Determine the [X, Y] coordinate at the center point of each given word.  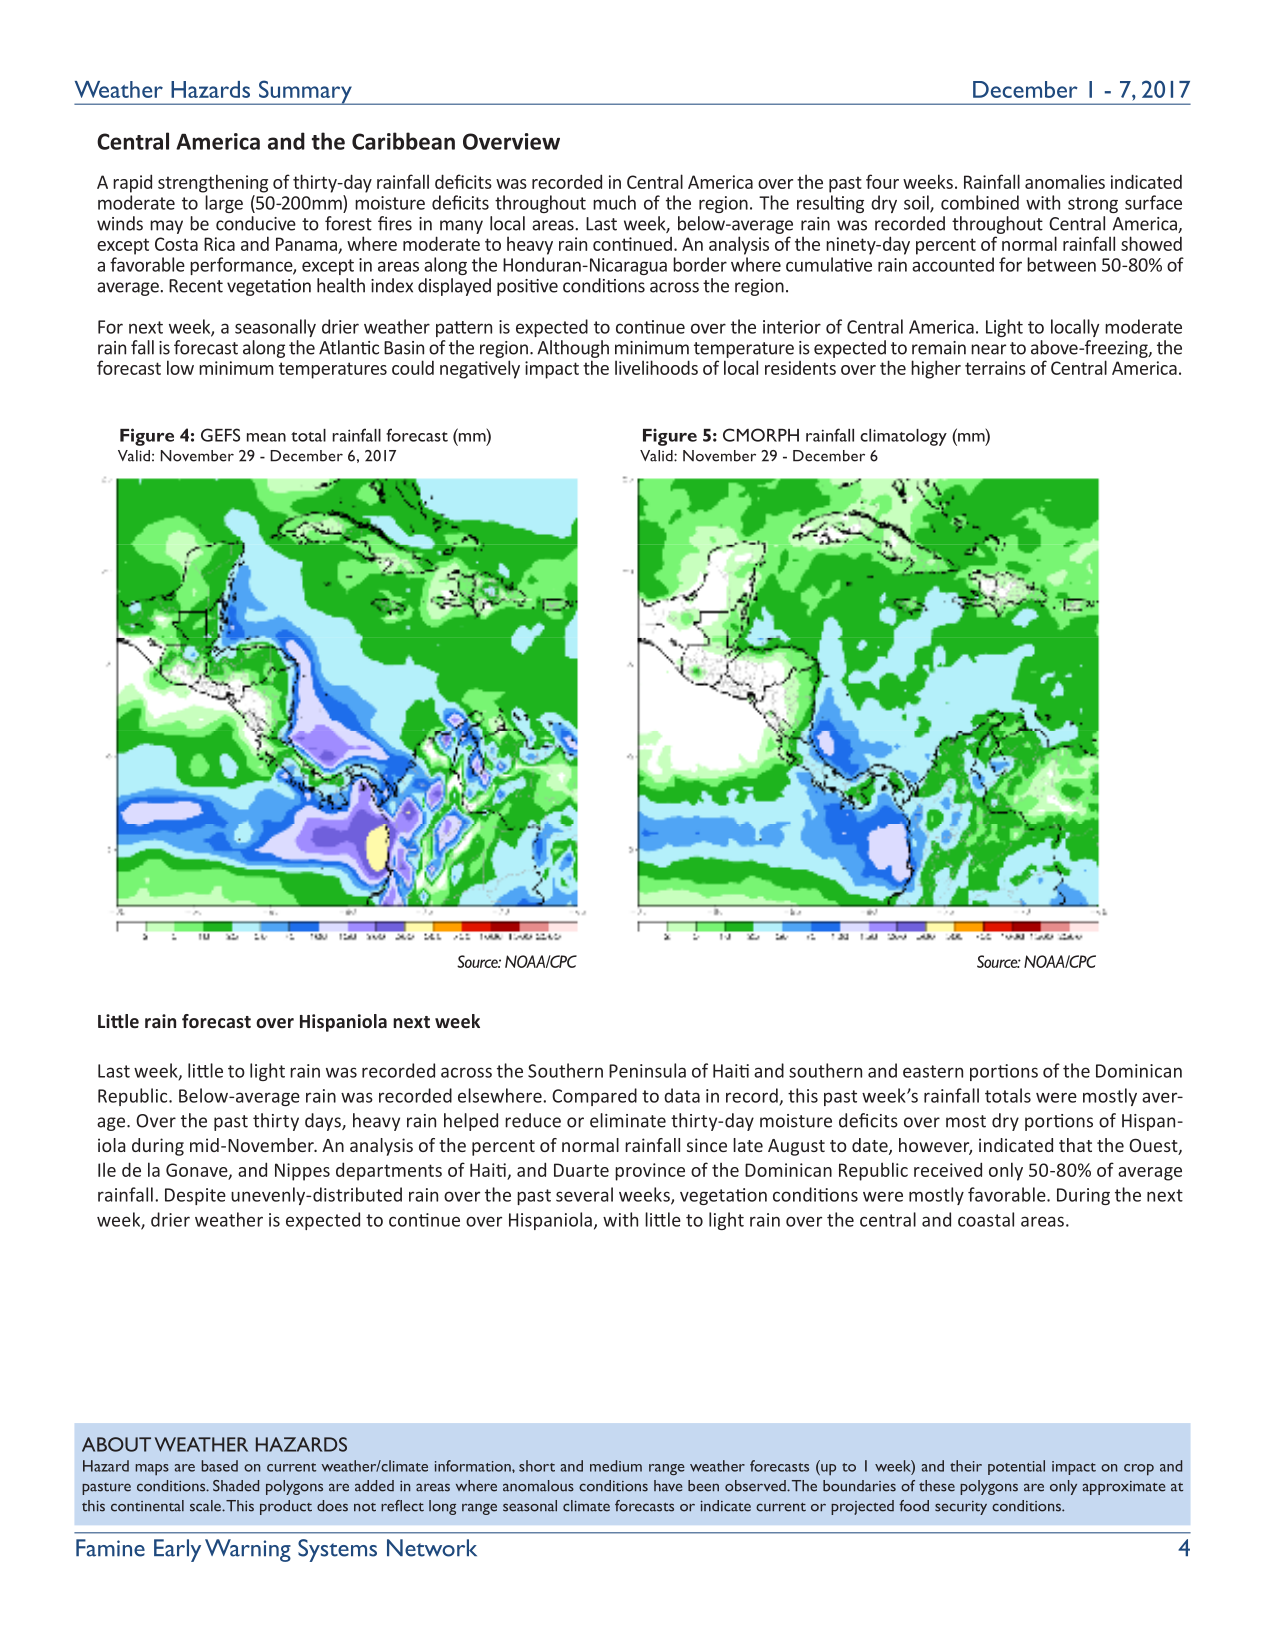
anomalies [1065, 181]
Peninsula [647, 1070]
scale [206, 1506]
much [614, 202]
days [324, 1122]
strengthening [213, 183]
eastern [933, 1071]
